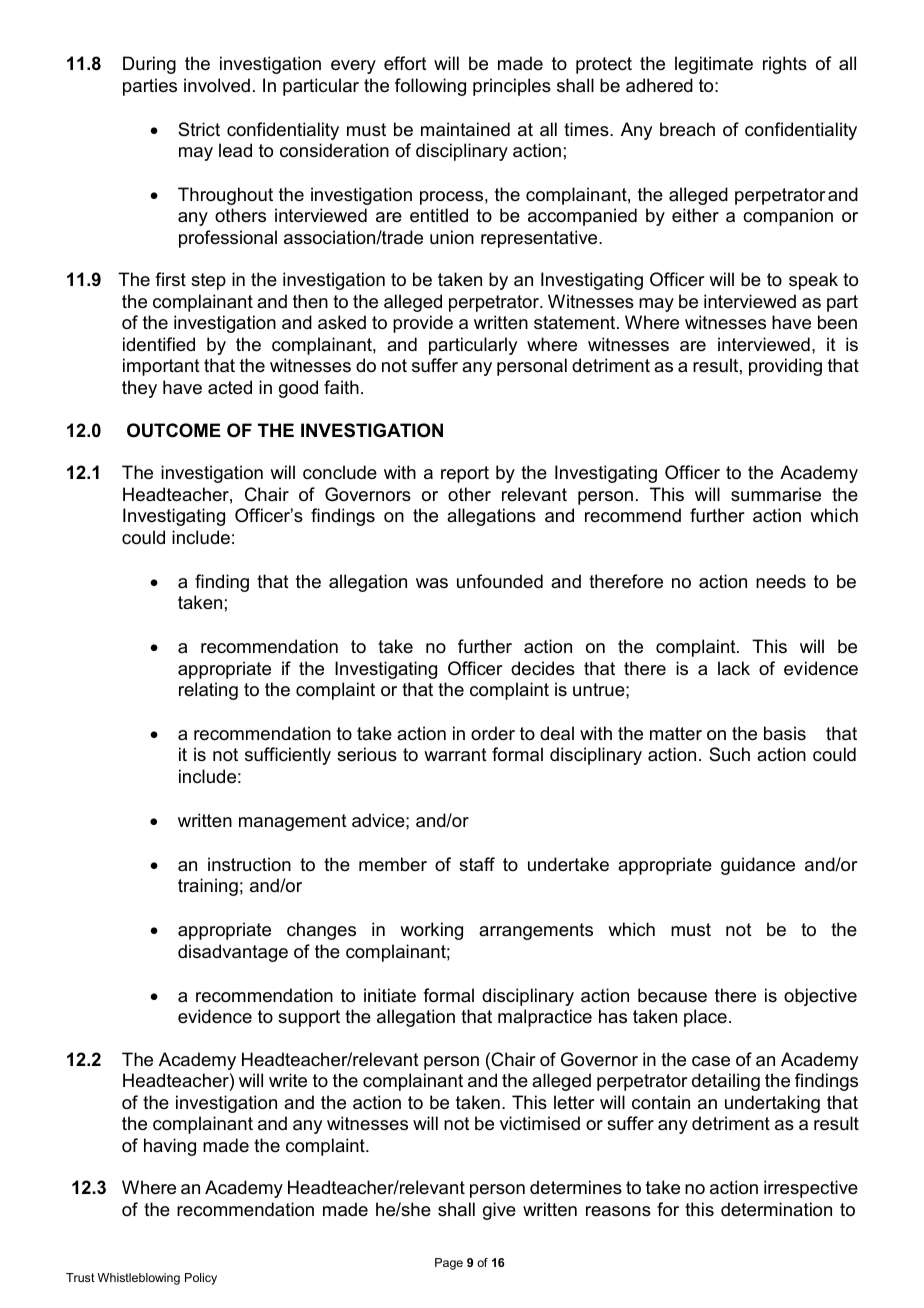 This screenshot has height=1308, width=924. Describe the element at coordinates (449, 1264) in the screenshot. I see `Page` at that location.
